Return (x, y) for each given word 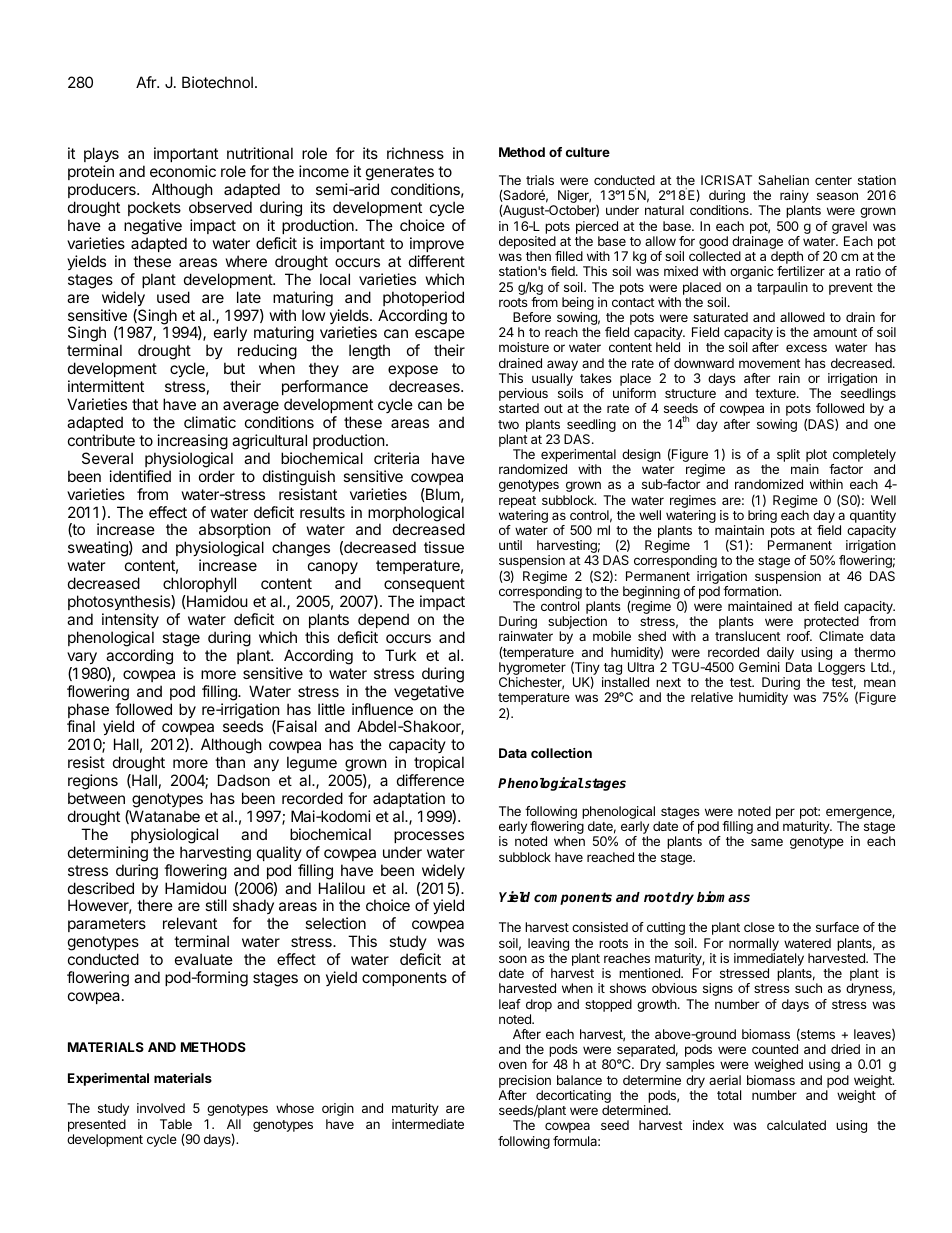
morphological (416, 515)
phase (88, 712)
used (173, 297)
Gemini (759, 667)
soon (513, 959)
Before (532, 317)
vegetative (429, 693)
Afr (147, 82)
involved (161, 1108)
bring (762, 518)
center (833, 180)
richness (415, 153)
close (759, 927)
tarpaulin (782, 288)
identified (140, 476)
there (155, 905)
